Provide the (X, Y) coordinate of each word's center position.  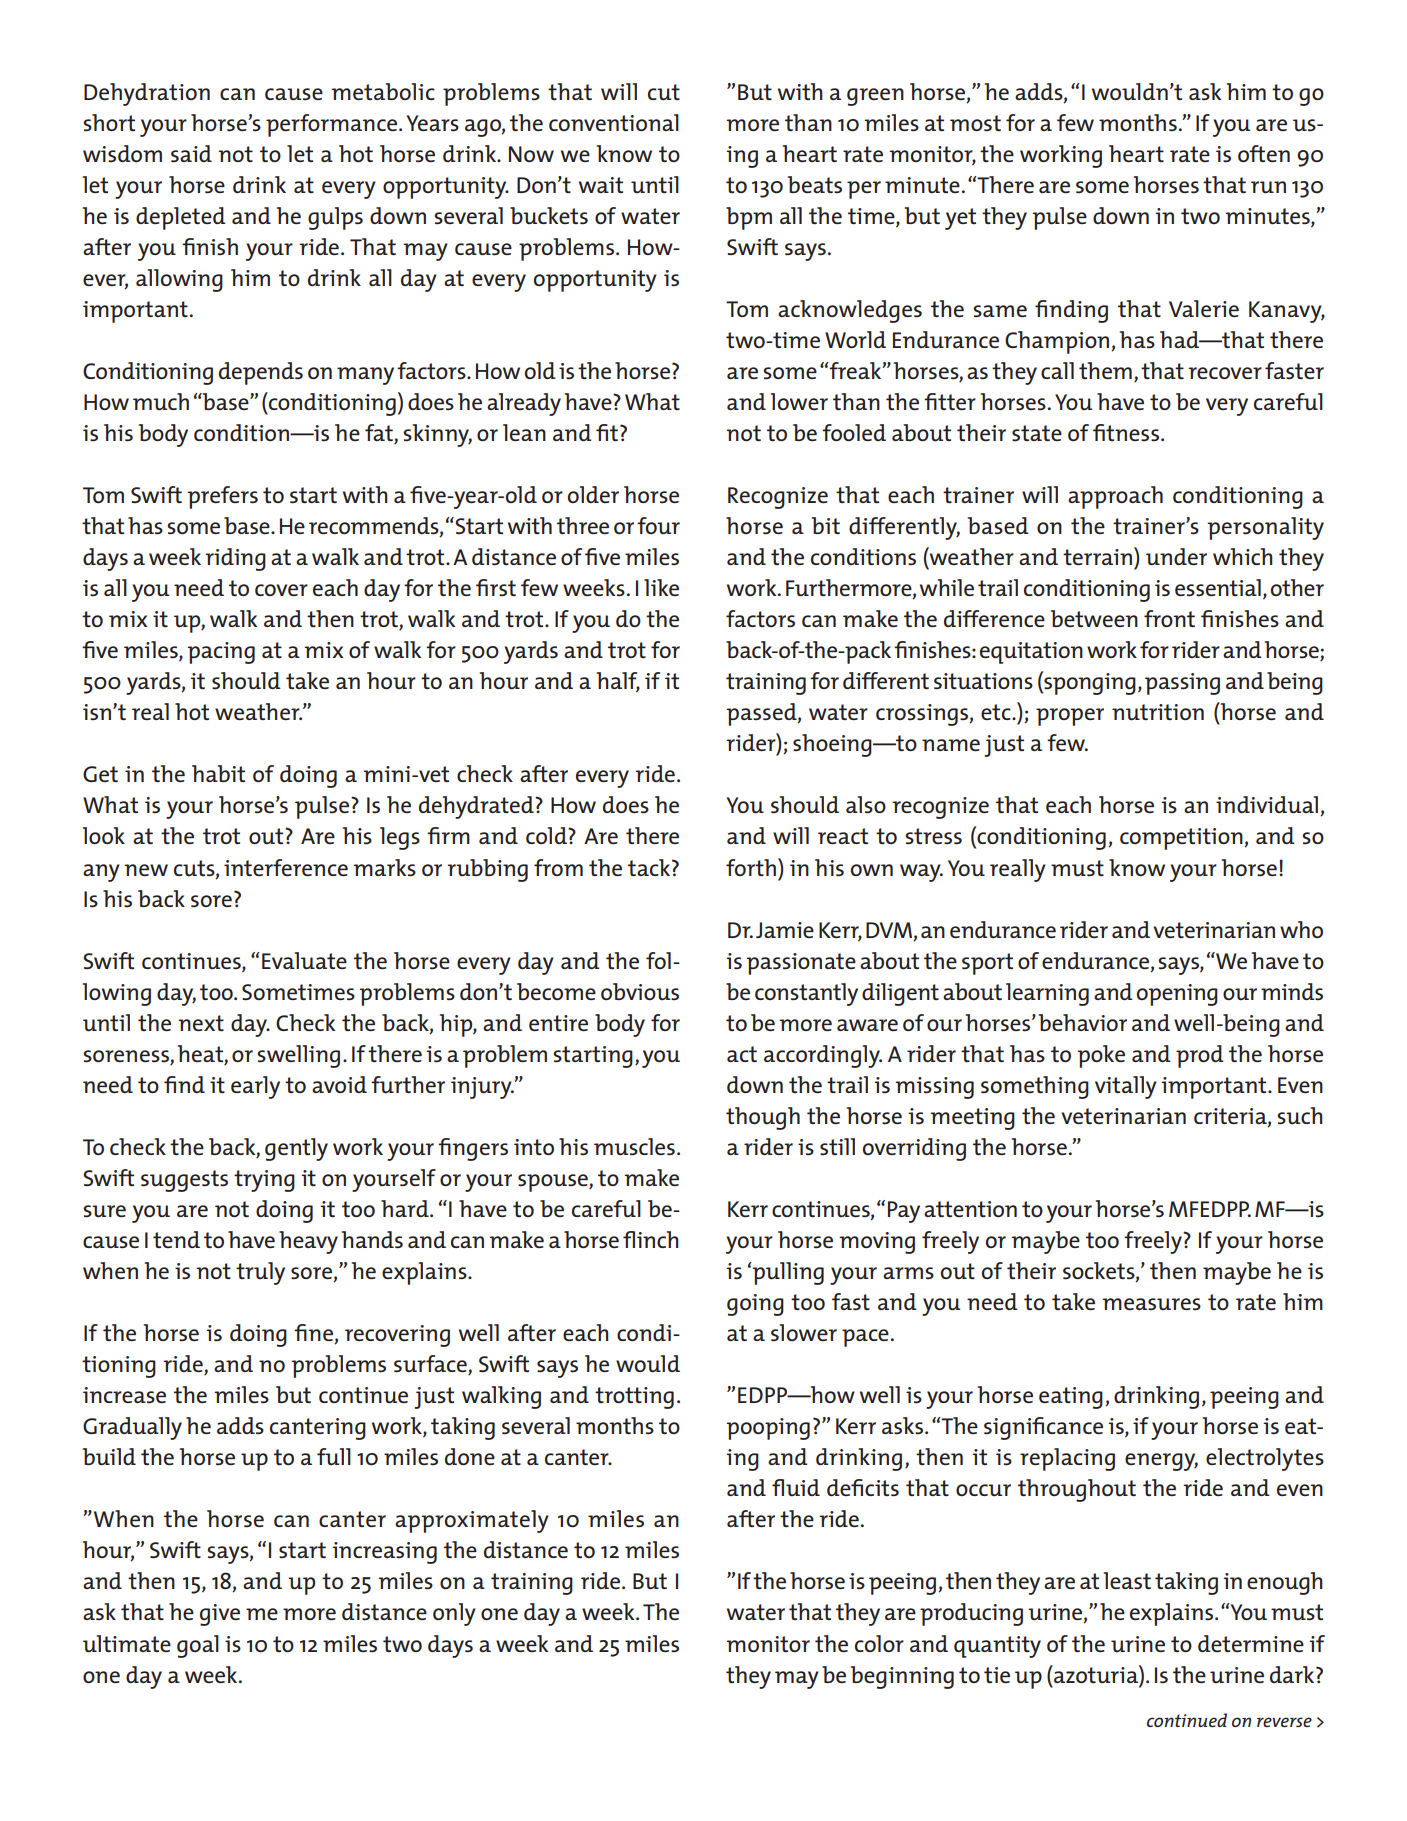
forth (751, 867)
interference (286, 867)
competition (1182, 839)
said (191, 154)
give (220, 1615)
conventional (614, 122)
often (1264, 153)
